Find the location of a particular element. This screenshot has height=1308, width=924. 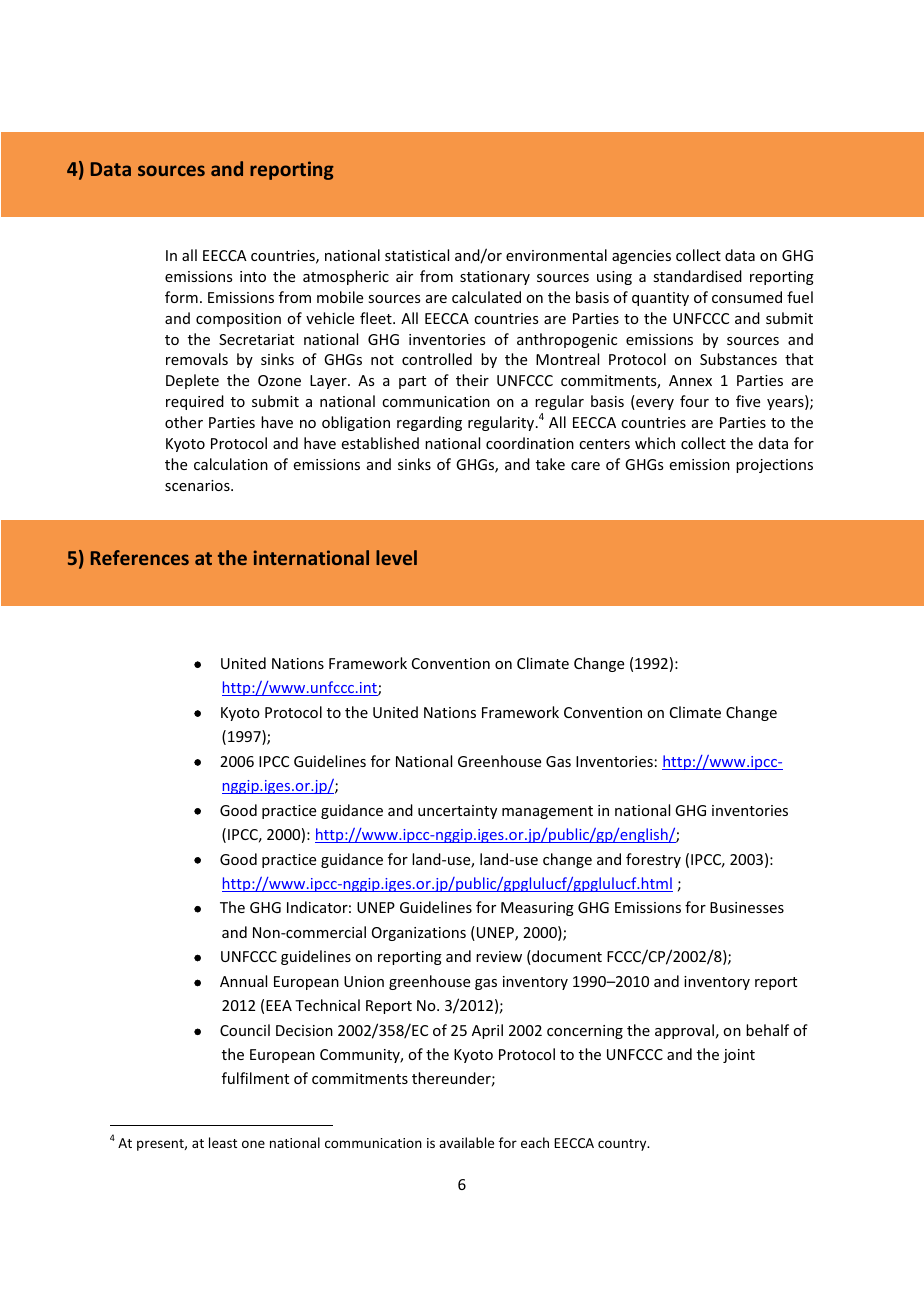

least is located at coordinates (223, 1142).
